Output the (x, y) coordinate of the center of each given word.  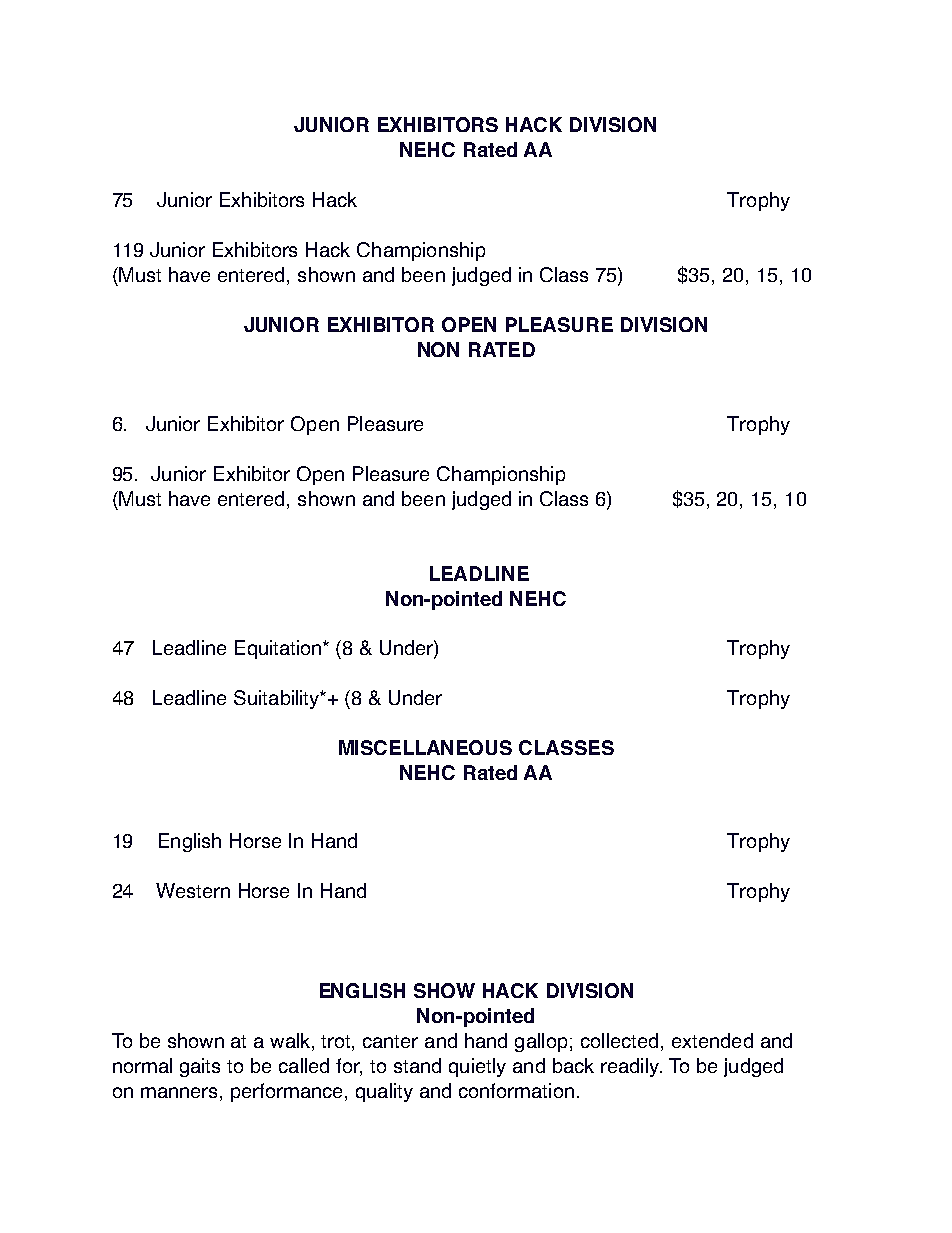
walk (291, 1042)
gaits (200, 1067)
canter (390, 1041)
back (573, 1065)
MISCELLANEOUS (425, 747)
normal (142, 1065)
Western (193, 890)
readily (631, 1067)
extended (712, 1040)
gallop (541, 1042)
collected (619, 1040)
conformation (516, 1090)
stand (417, 1065)
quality (384, 1092)
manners (181, 1092)
